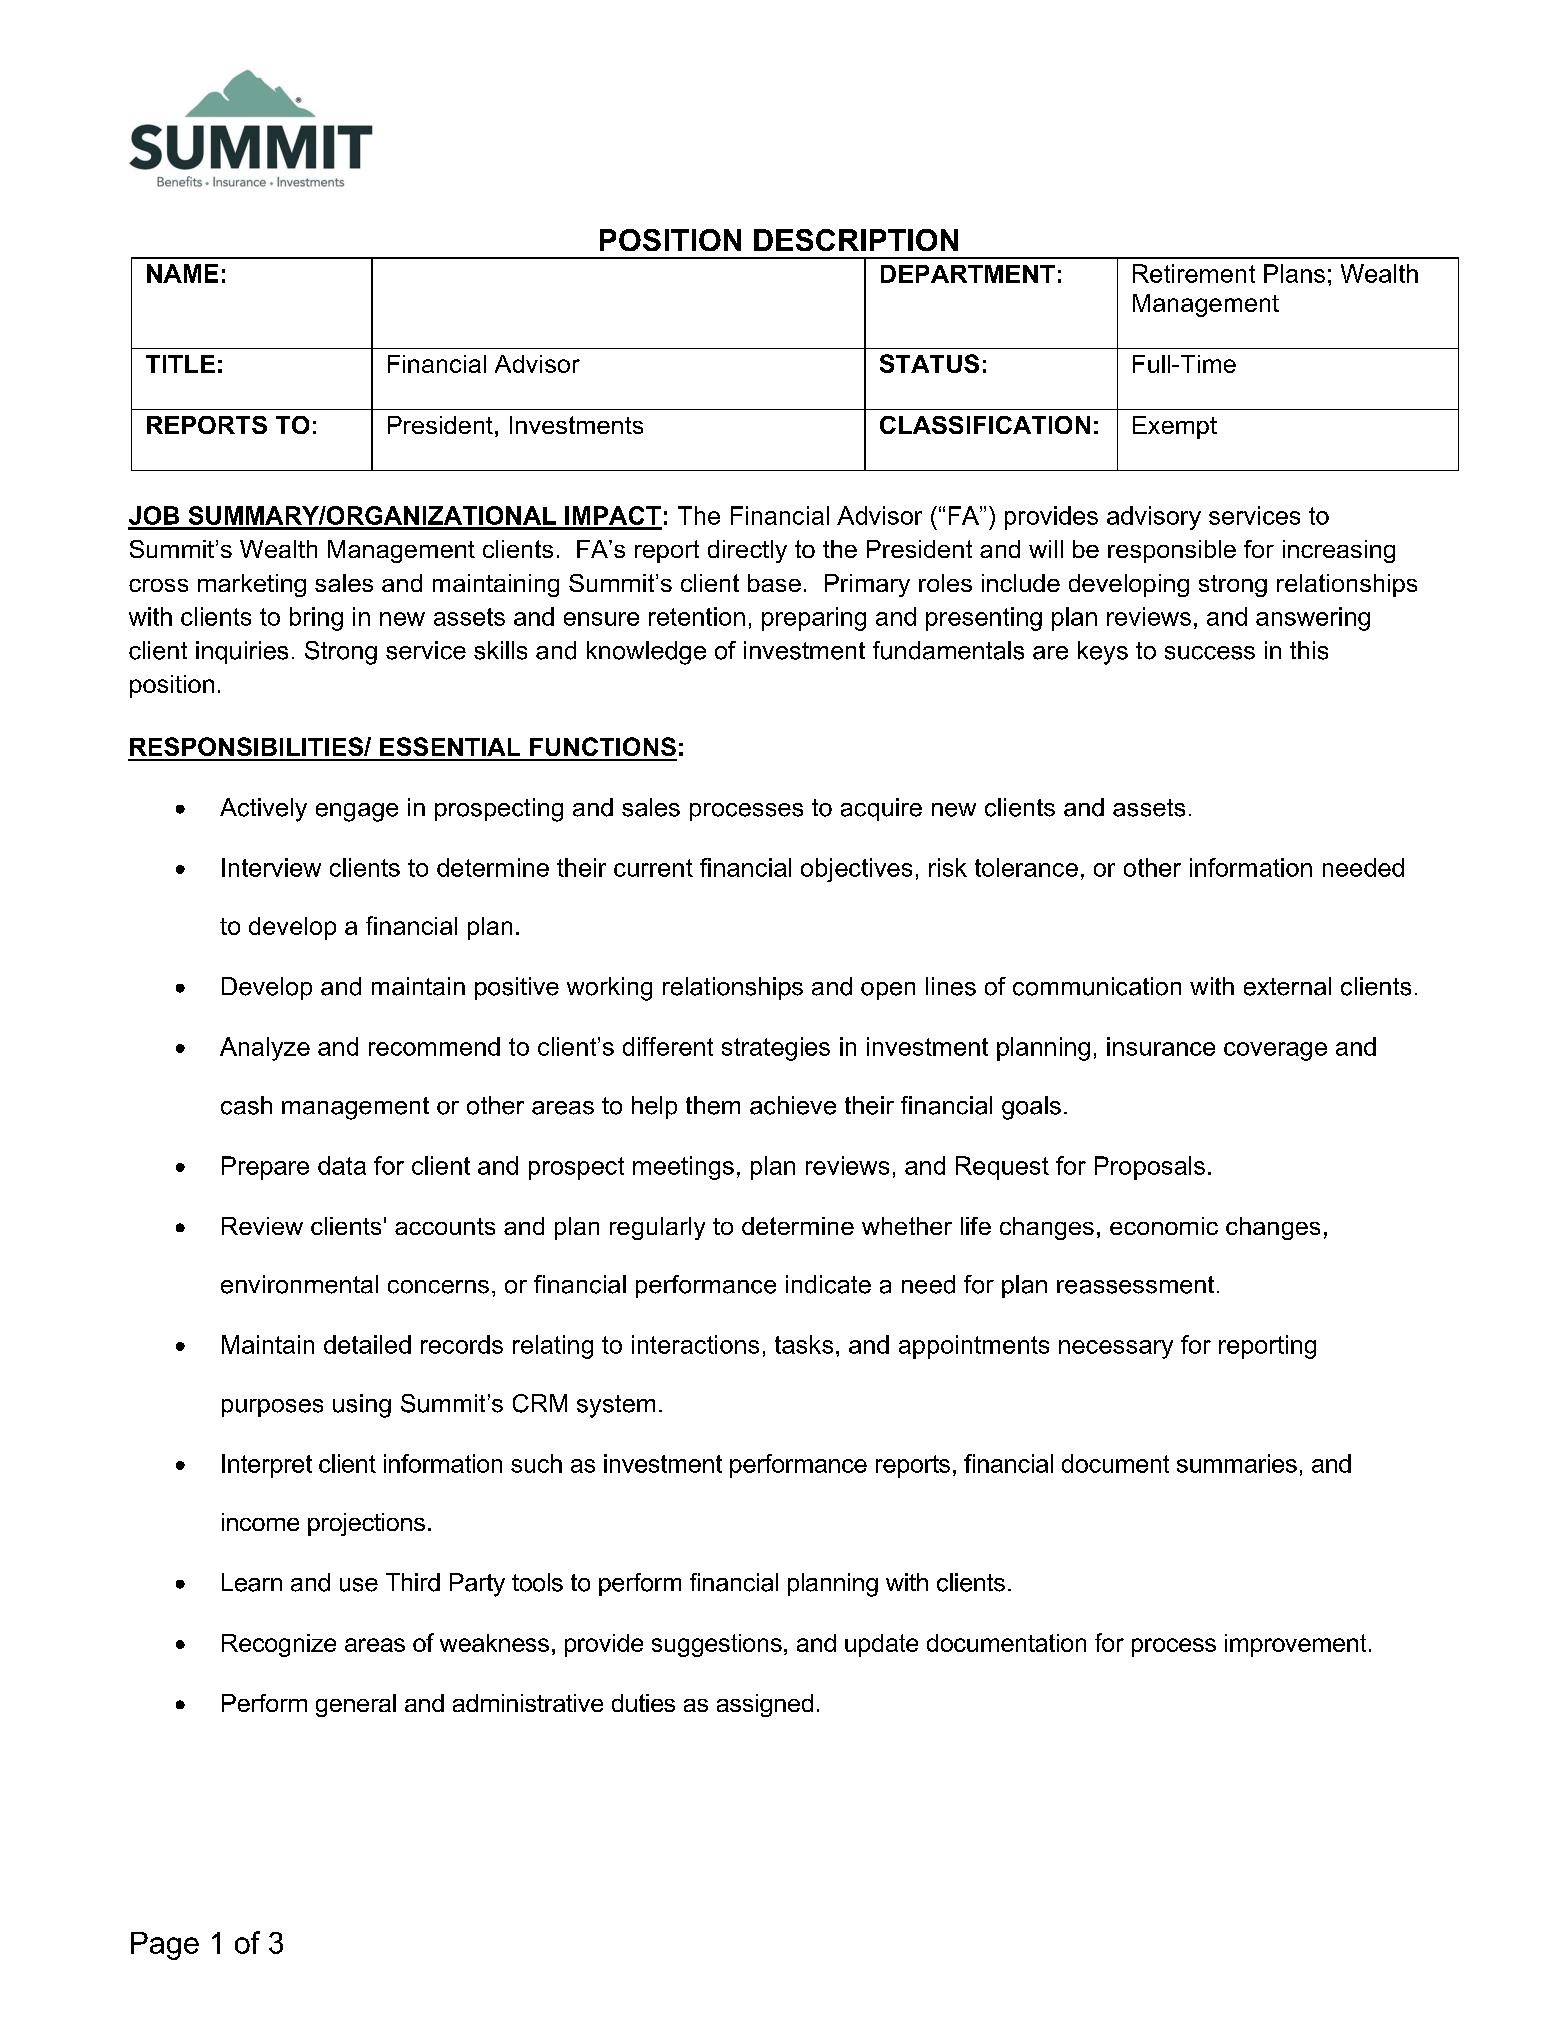 Image resolution: width=1559 pixels, height=2017 pixels. I want to click on DESCRIPTION, so click(856, 240).
